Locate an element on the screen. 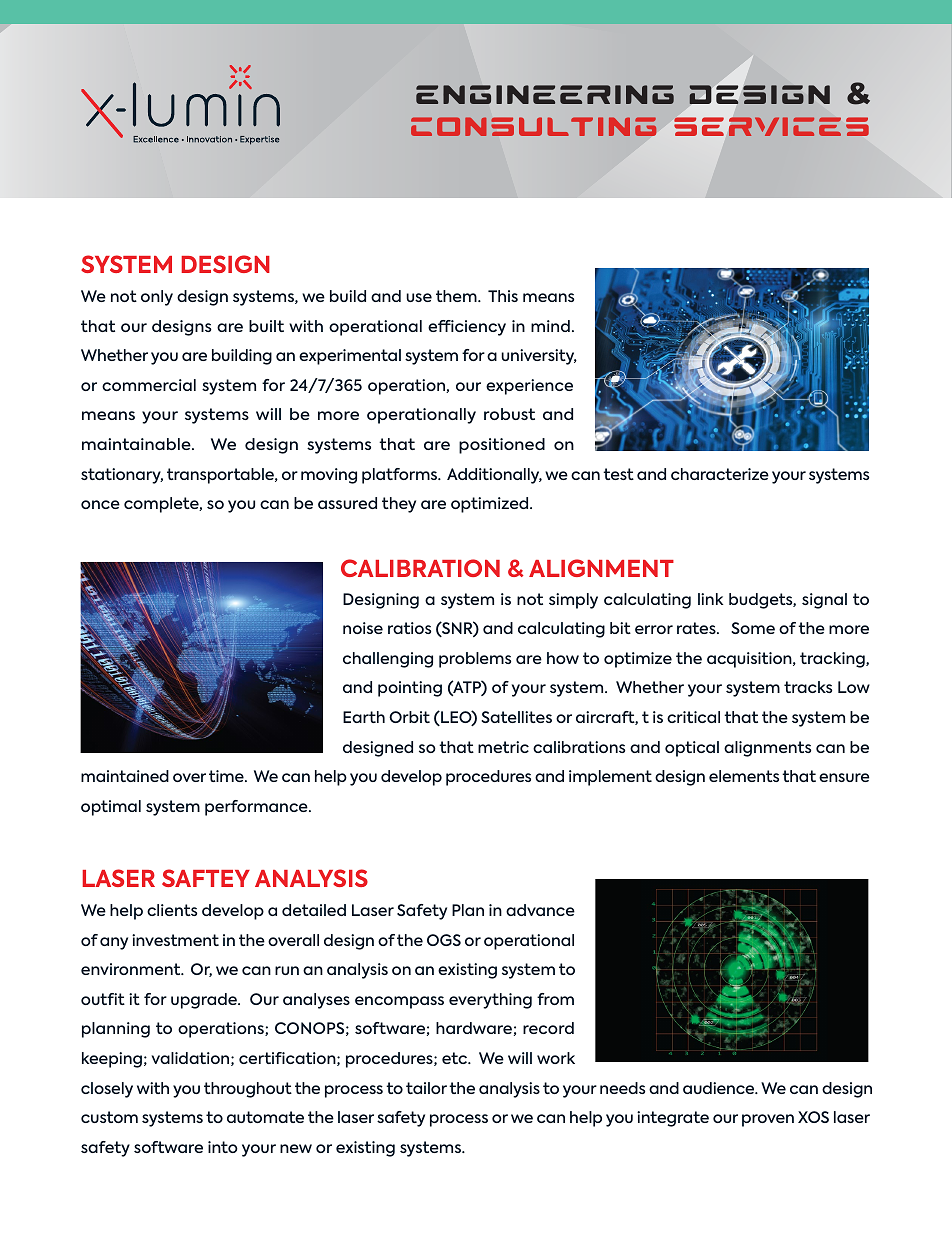  Some is located at coordinates (753, 628).
